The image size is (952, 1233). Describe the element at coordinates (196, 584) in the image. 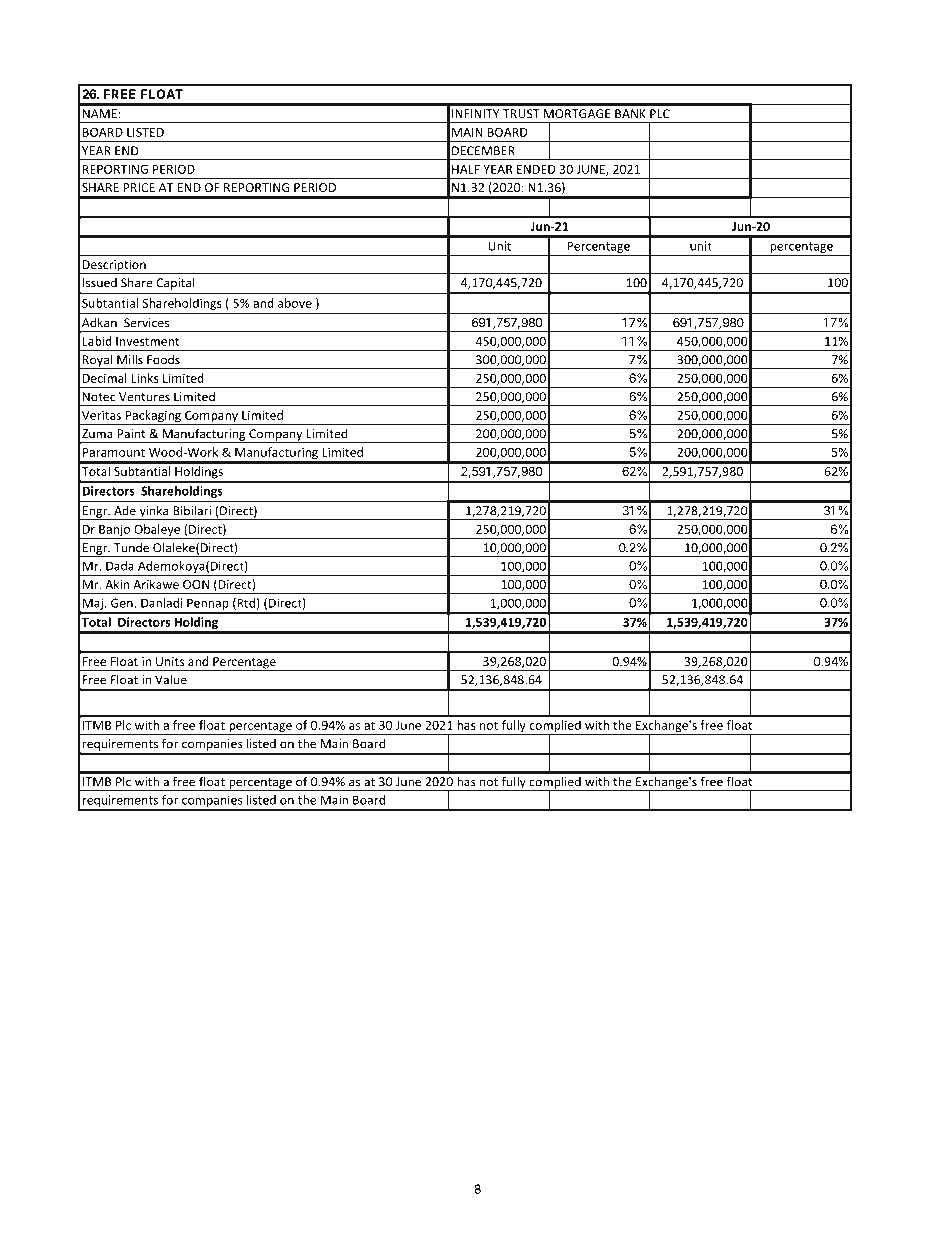

I see `OON` at that location.
